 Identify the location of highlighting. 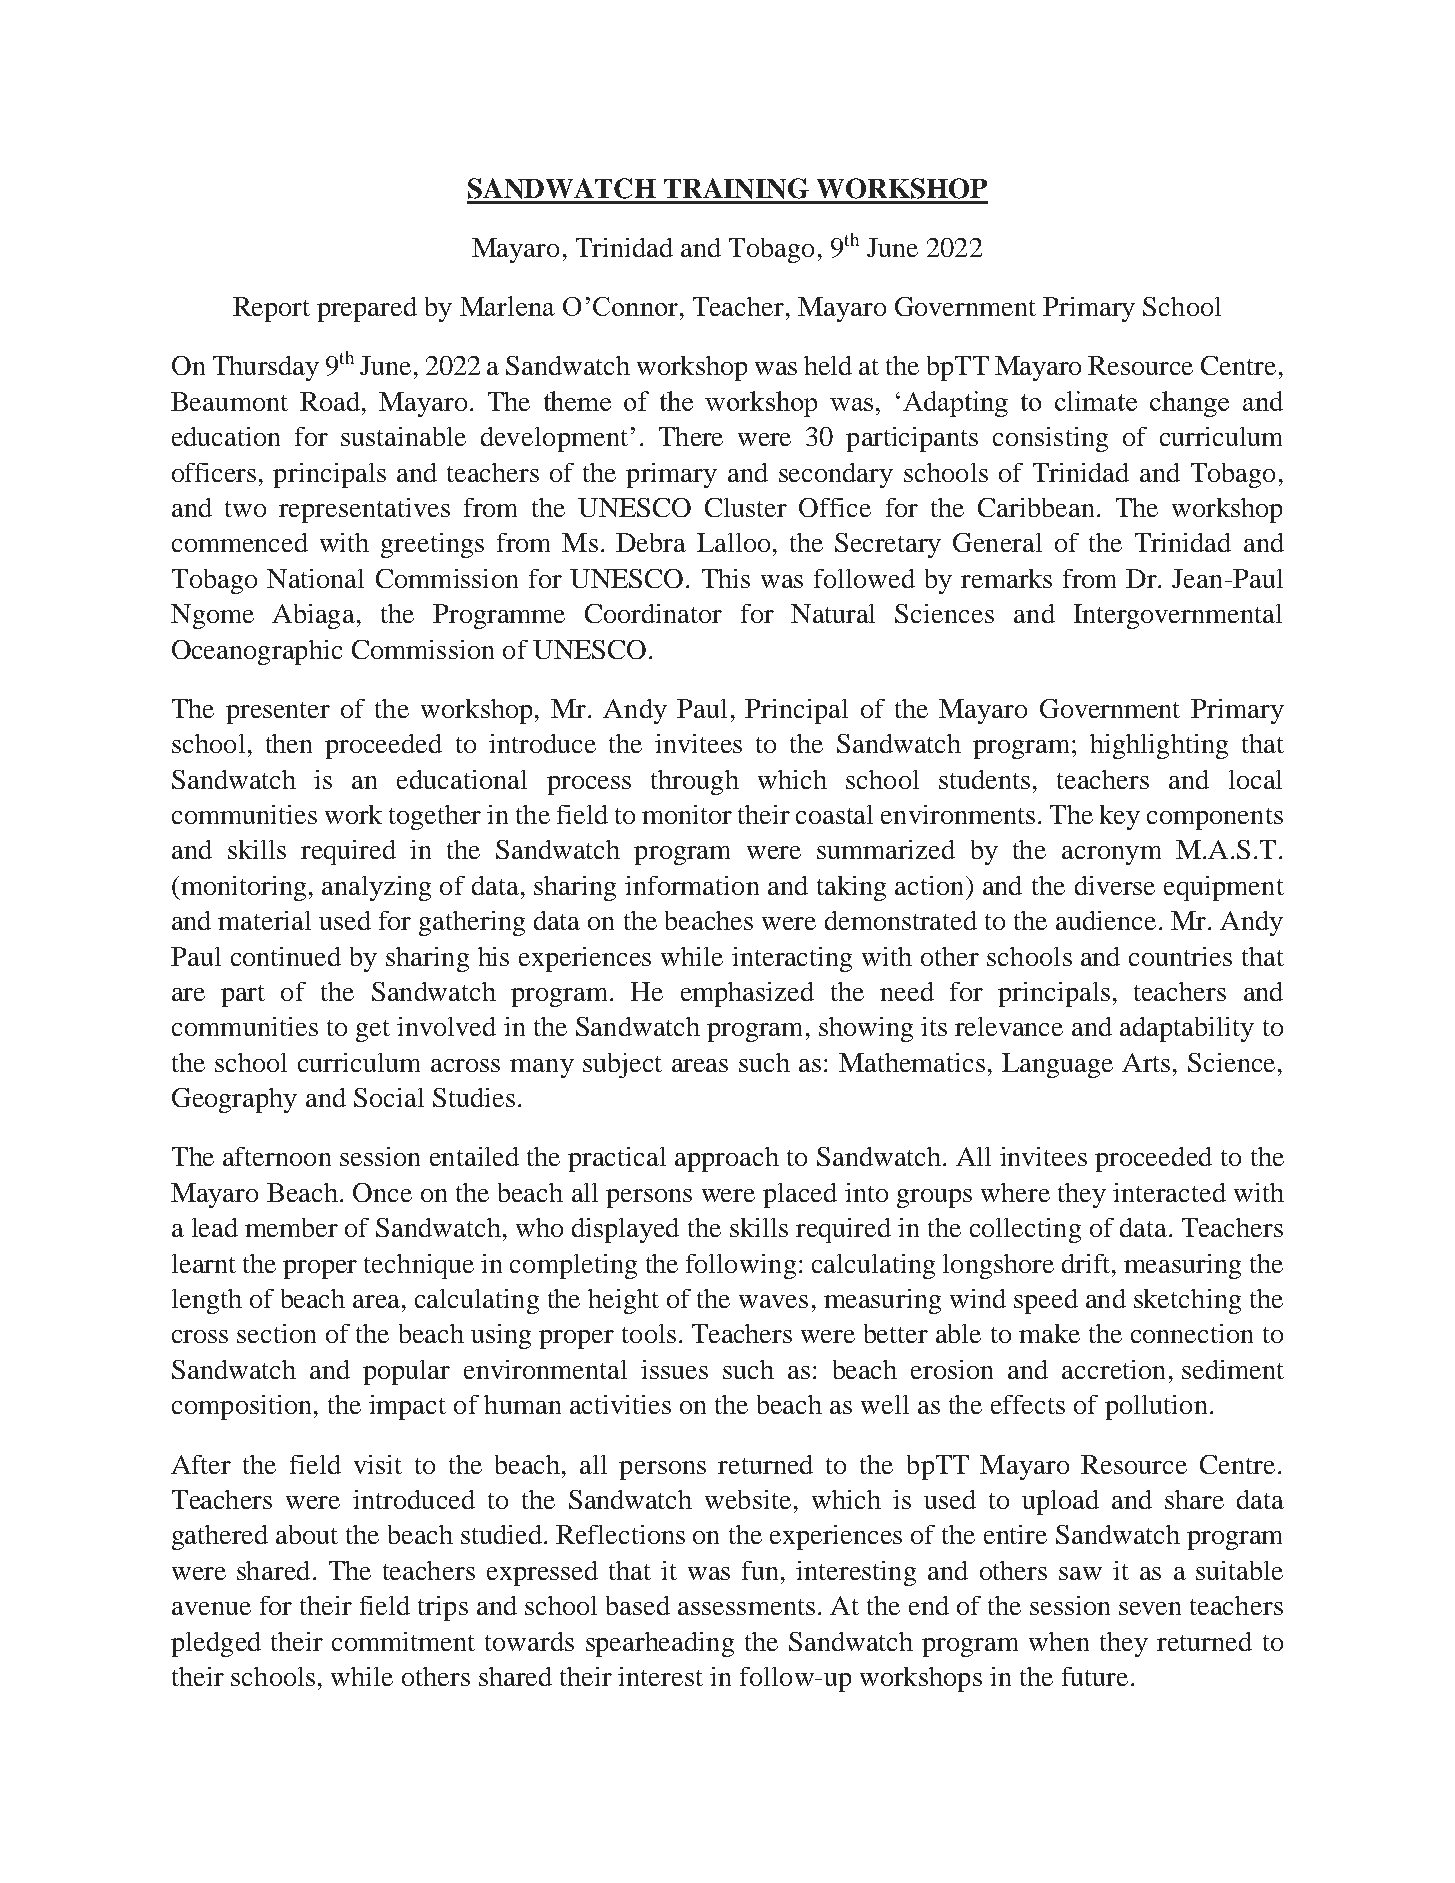
(1159, 746).
